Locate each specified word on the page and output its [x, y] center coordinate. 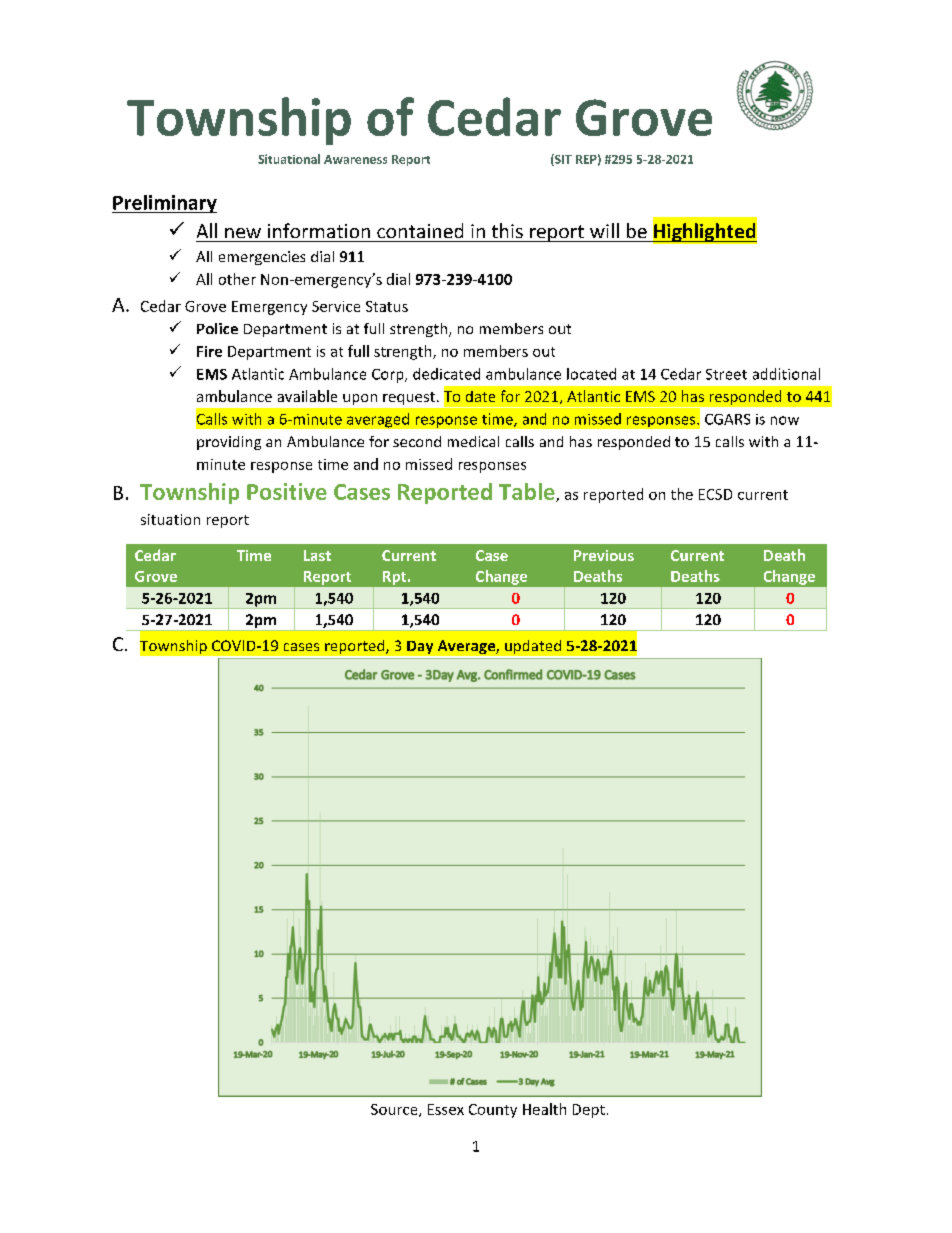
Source [395, 1110]
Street [726, 374]
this [507, 230]
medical [473, 441]
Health [544, 1109]
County [493, 1111]
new [243, 233]
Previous [604, 555]
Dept [589, 1111]
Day [420, 649]
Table [528, 492]
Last [317, 555]
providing [229, 443]
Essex [446, 1109]
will [604, 230]
